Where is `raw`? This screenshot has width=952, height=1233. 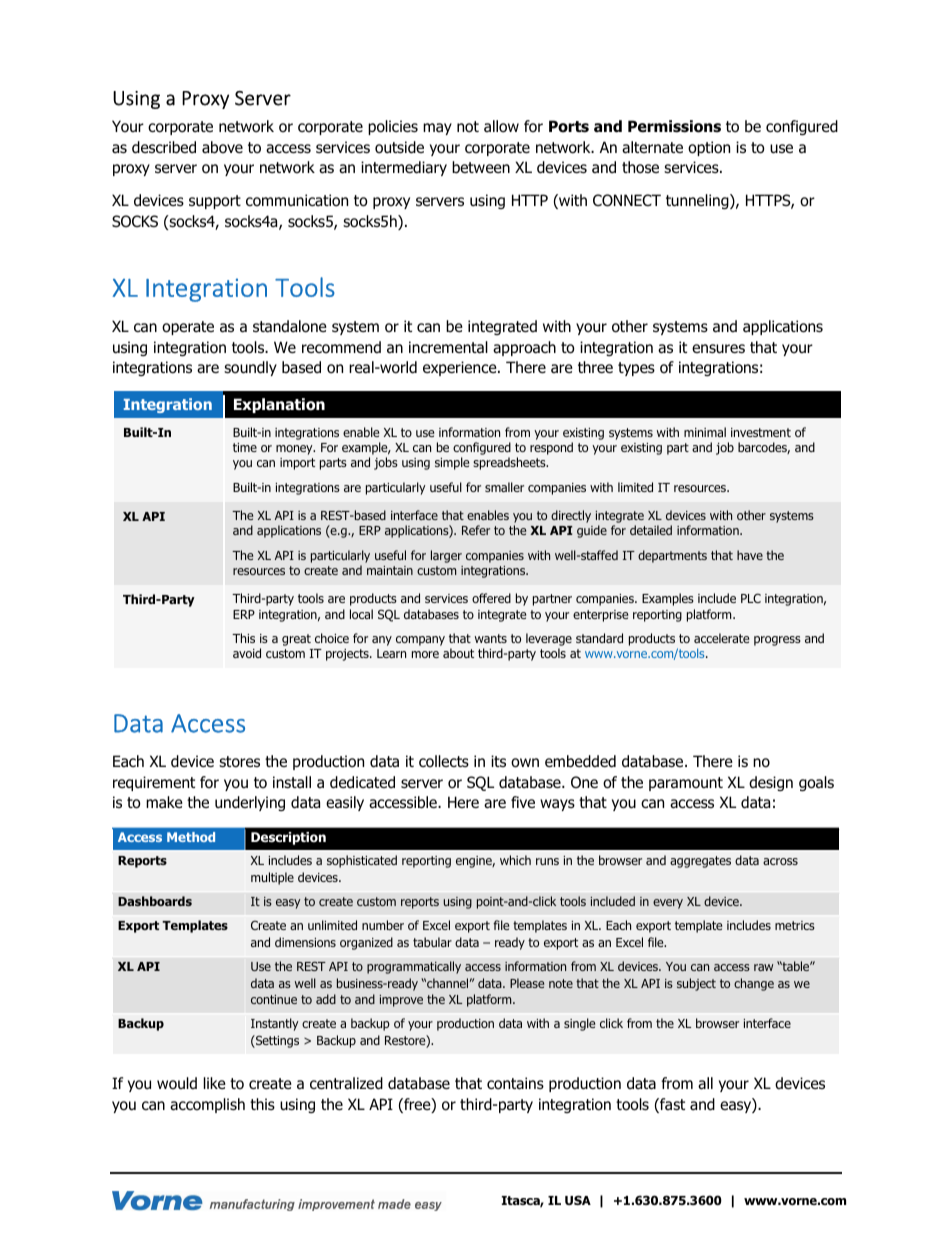 raw is located at coordinates (763, 967).
